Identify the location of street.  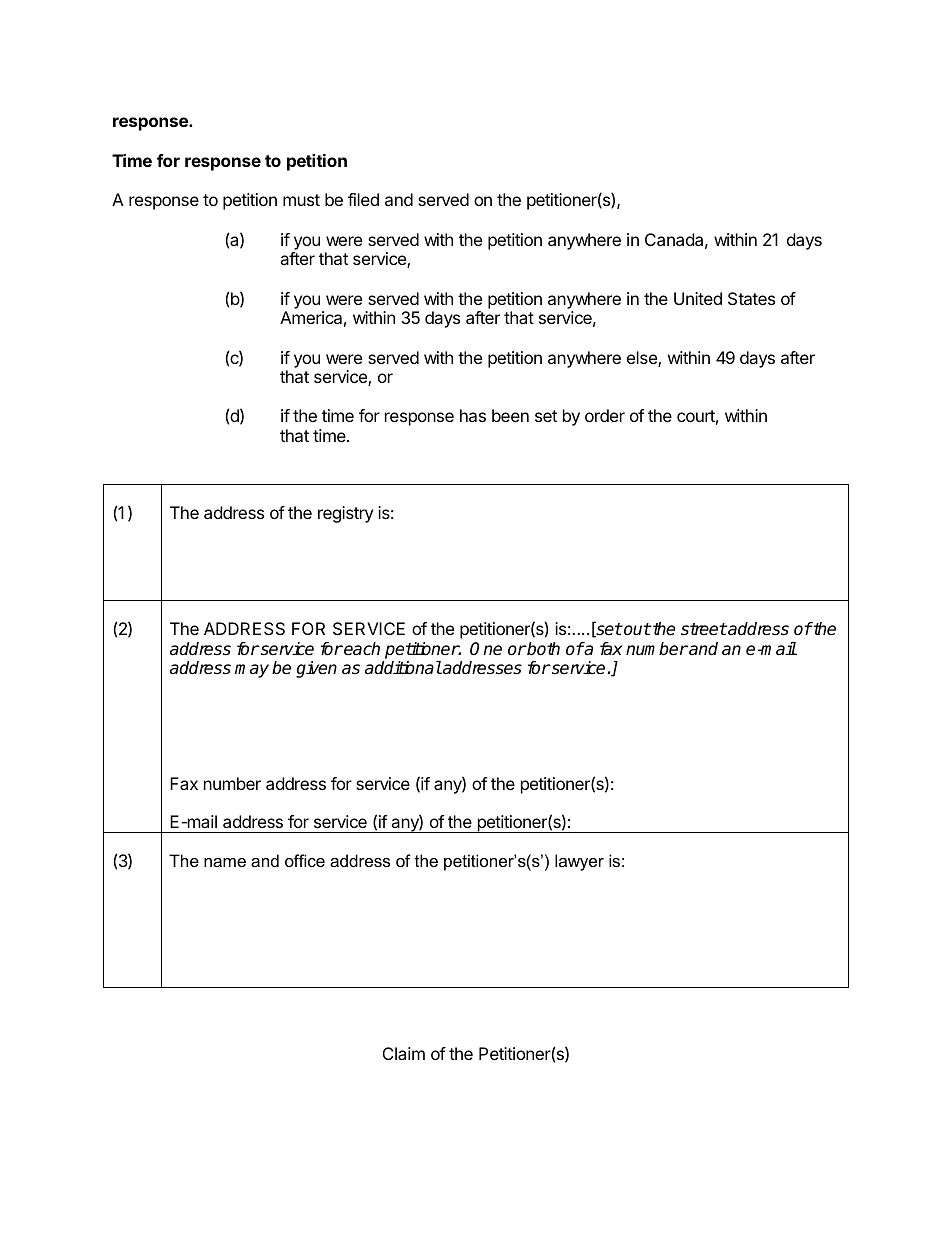
(704, 629).
